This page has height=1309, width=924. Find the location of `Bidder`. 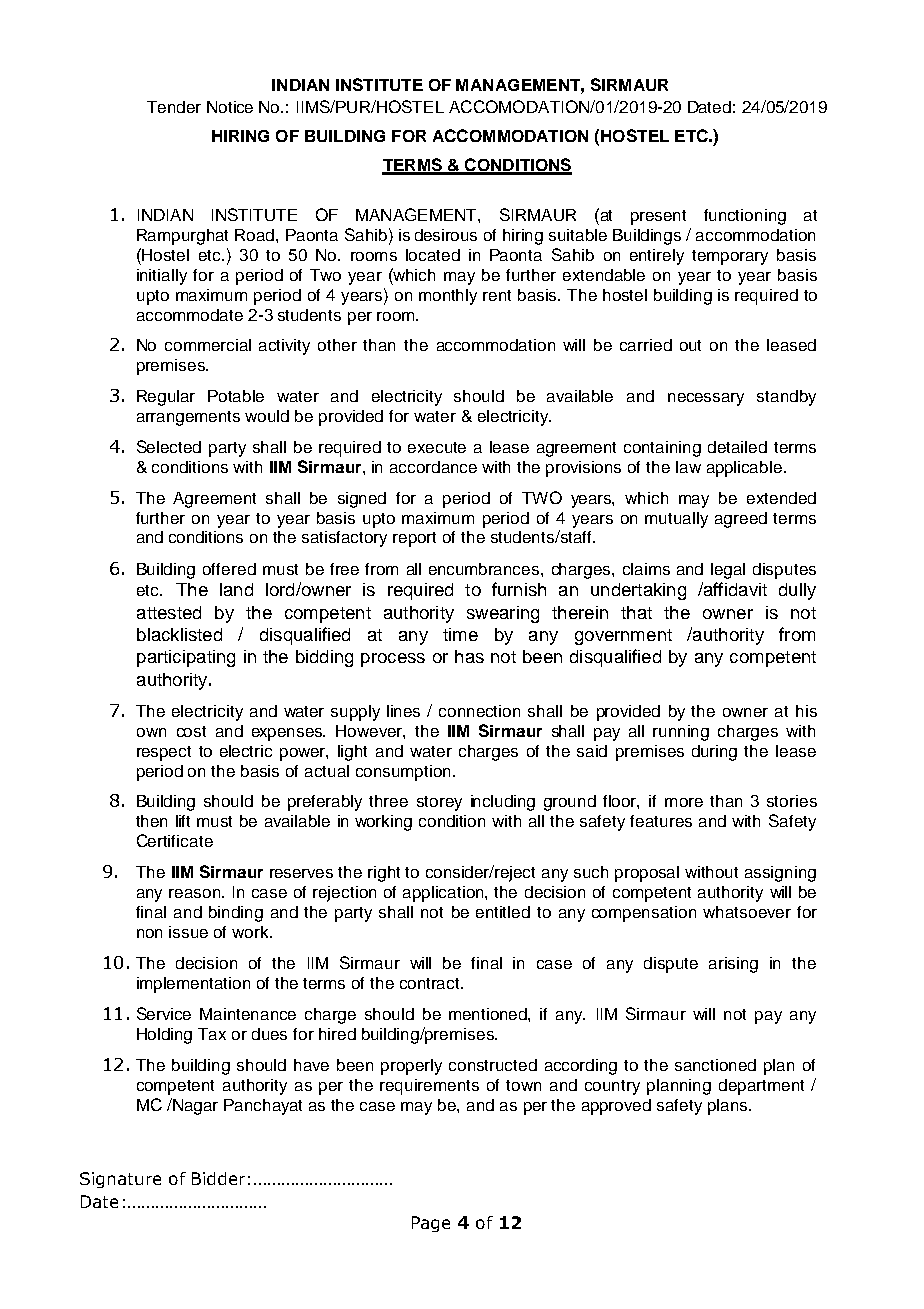

Bidder is located at coordinates (218, 1178).
